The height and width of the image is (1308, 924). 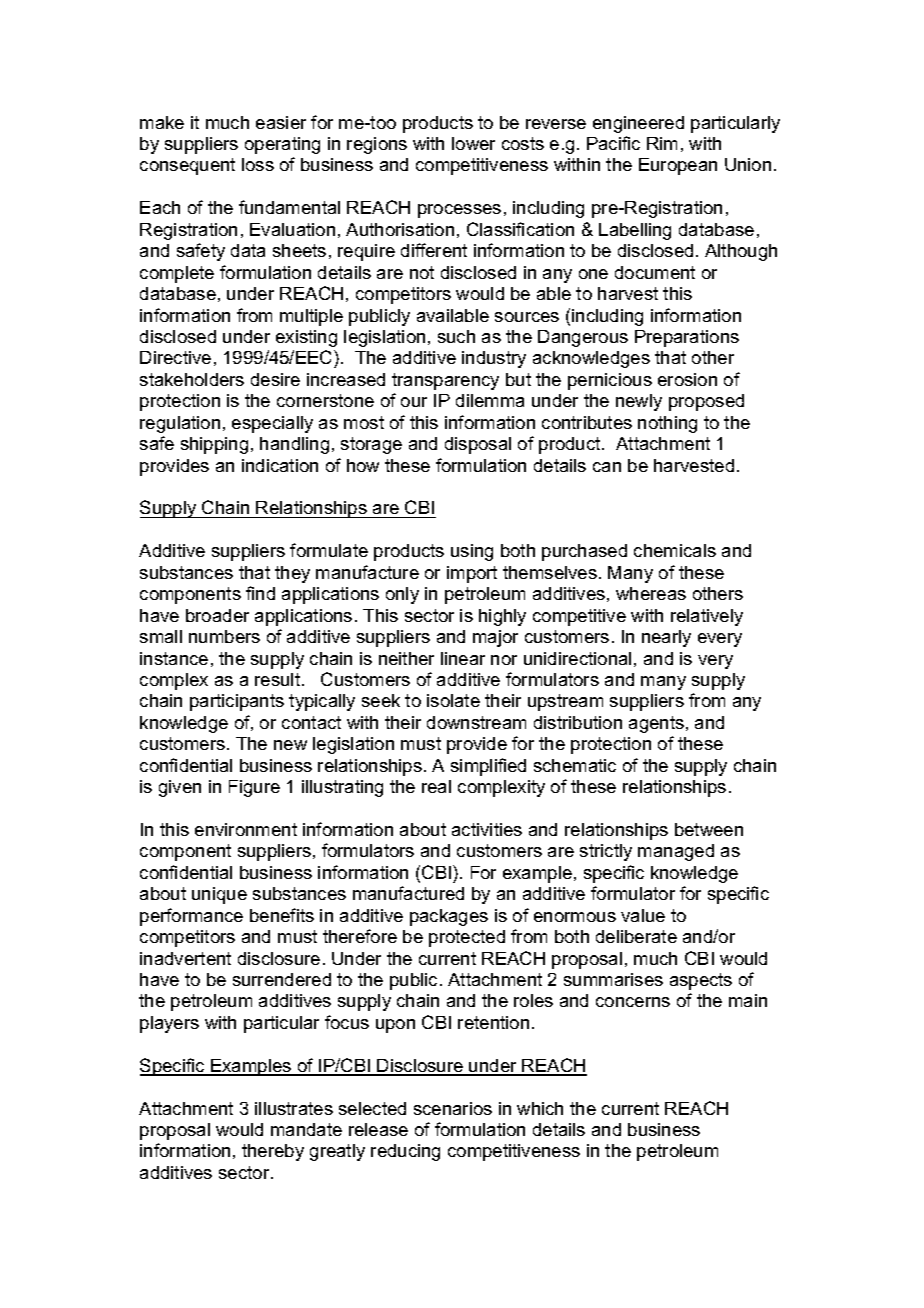 What do you see at coordinates (258, 164) in the image?
I see `loss` at bounding box center [258, 164].
